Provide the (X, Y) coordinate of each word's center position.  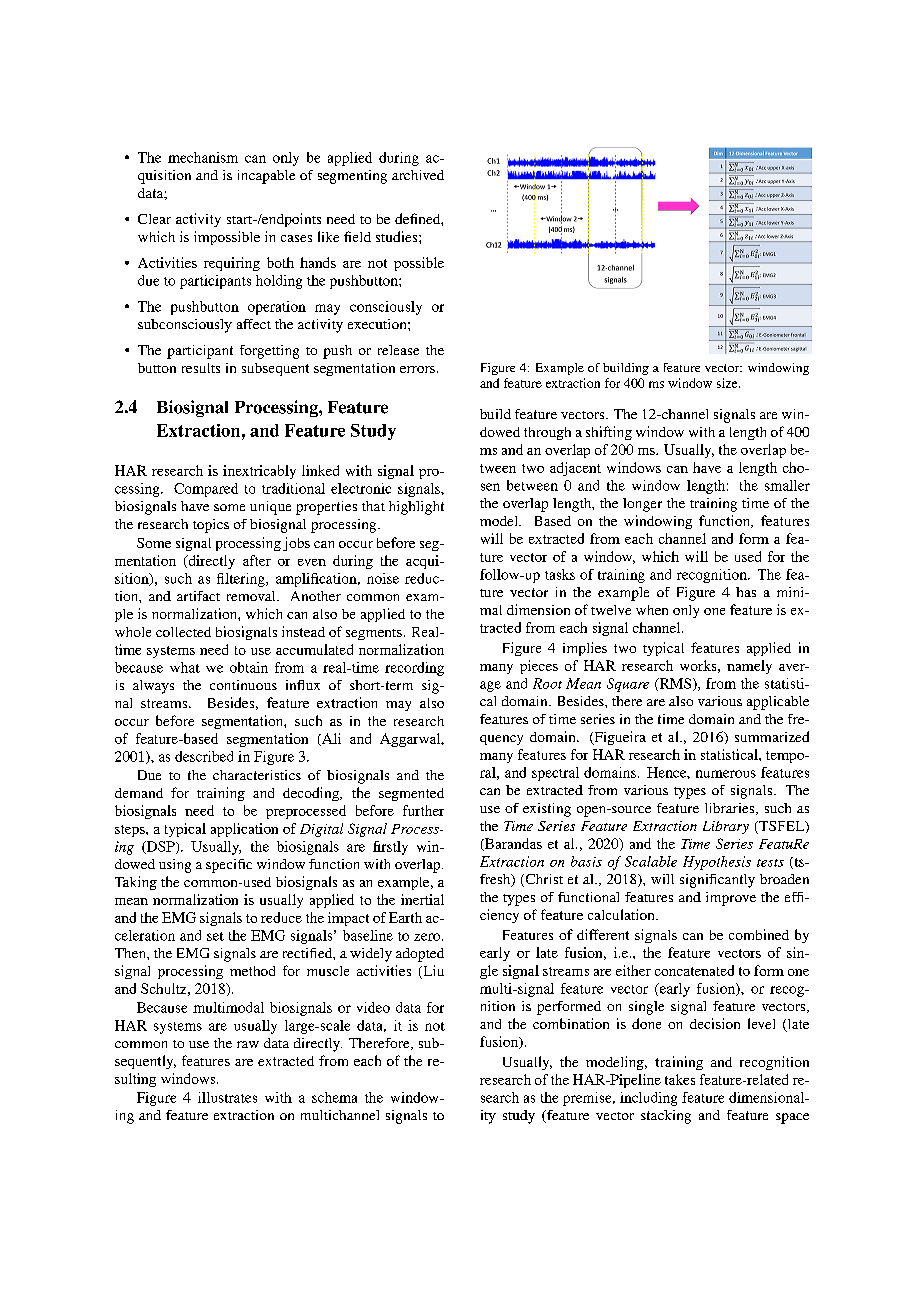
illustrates (227, 1097)
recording (414, 669)
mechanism (203, 157)
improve (731, 899)
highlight (416, 508)
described (204, 756)
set (215, 936)
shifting (609, 433)
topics (211, 526)
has (746, 592)
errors (417, 369)
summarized (772, 736)
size (728, 383)
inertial (422, 899)
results (201, 368)
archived (418, 175)
